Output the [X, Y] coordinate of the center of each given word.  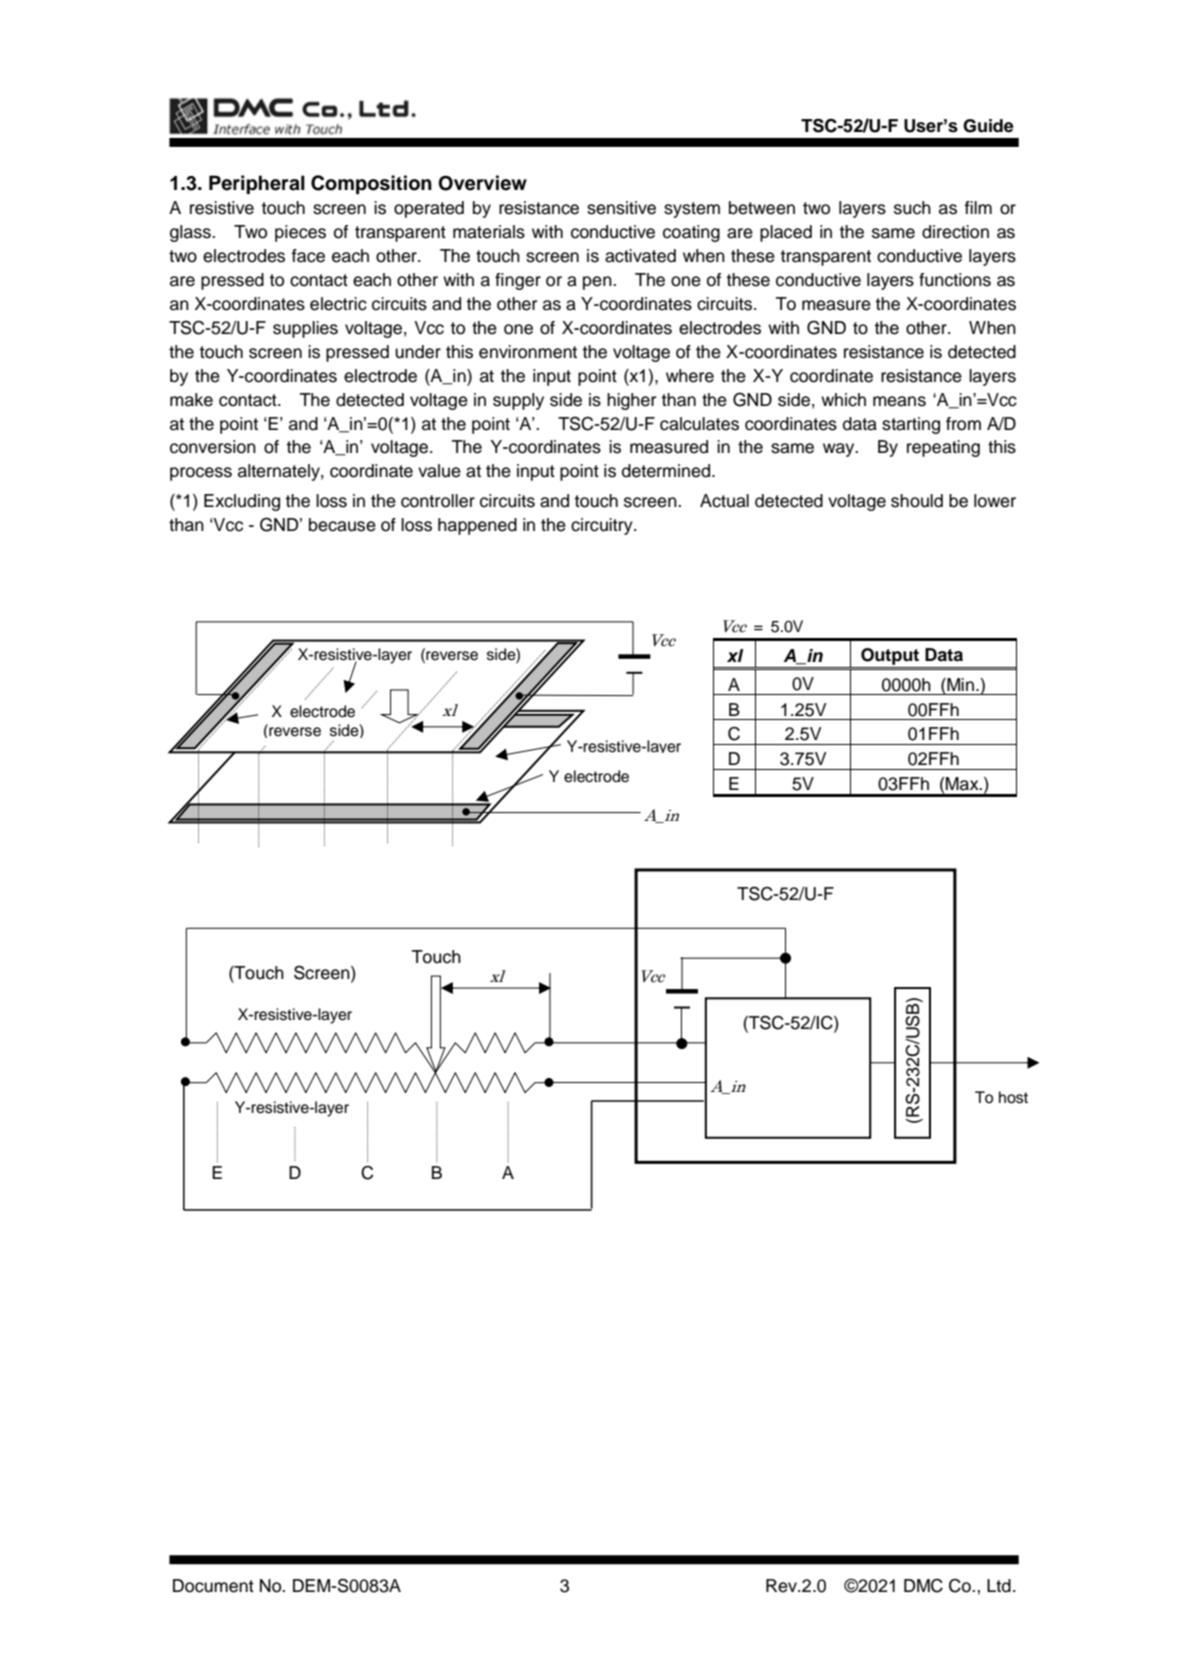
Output [890, 656]
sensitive [621, 208]
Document [213, 1586]
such [912, 208]
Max [963, 784]
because [342, 525]
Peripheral [257, 184]
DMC [923, 1586]
